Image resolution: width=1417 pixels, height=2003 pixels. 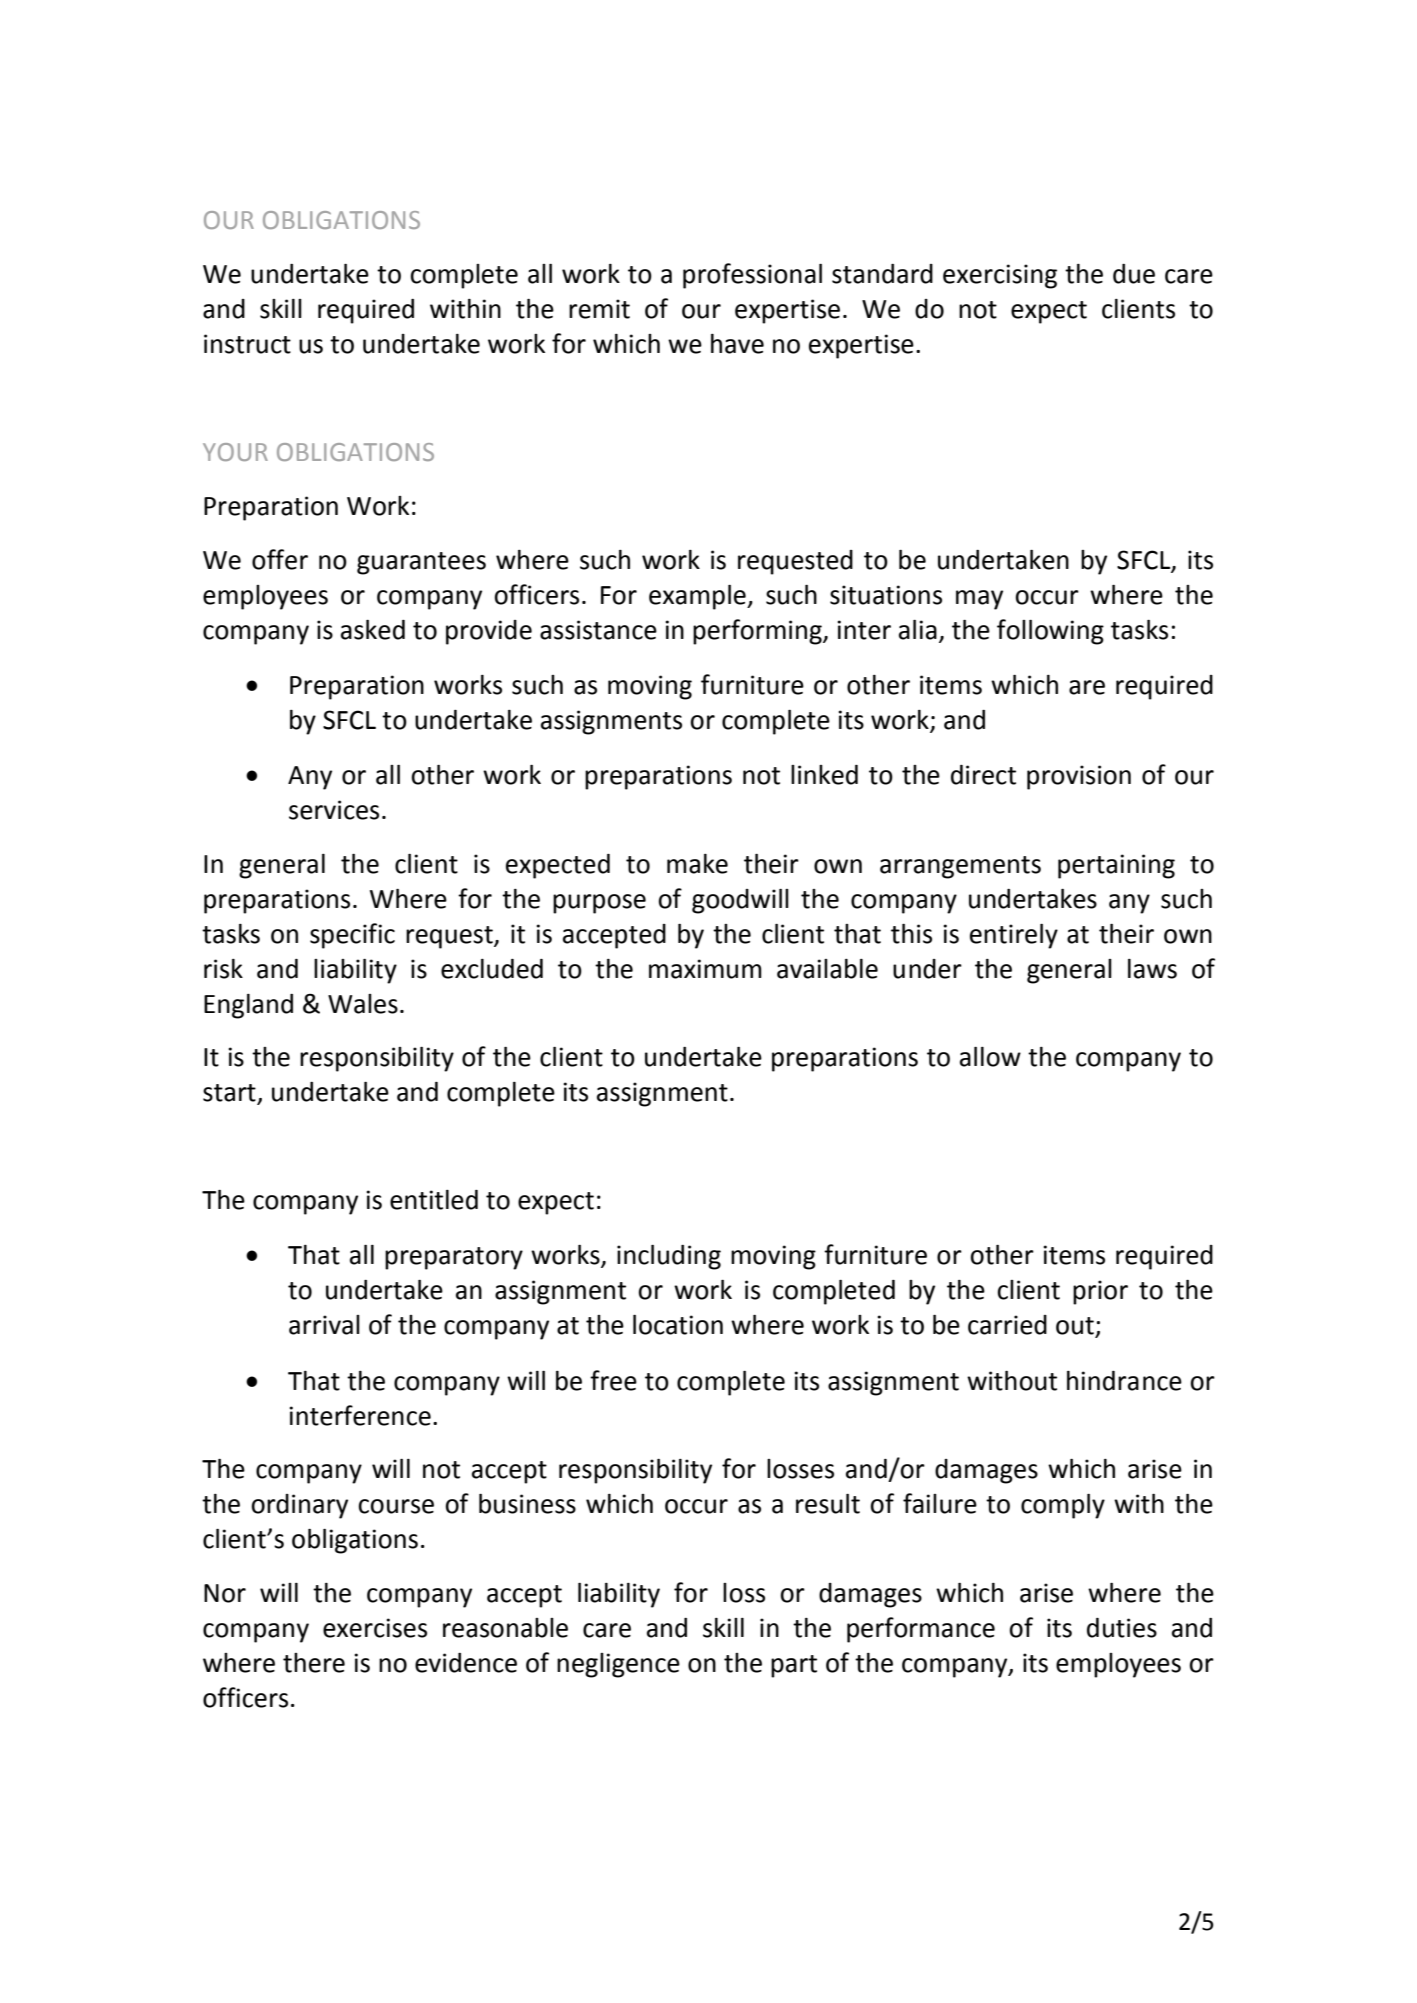 What do you see at coordinates (618, 1665) in the screenshot?
I see `negligence` at bounding box center [618, 1665].
